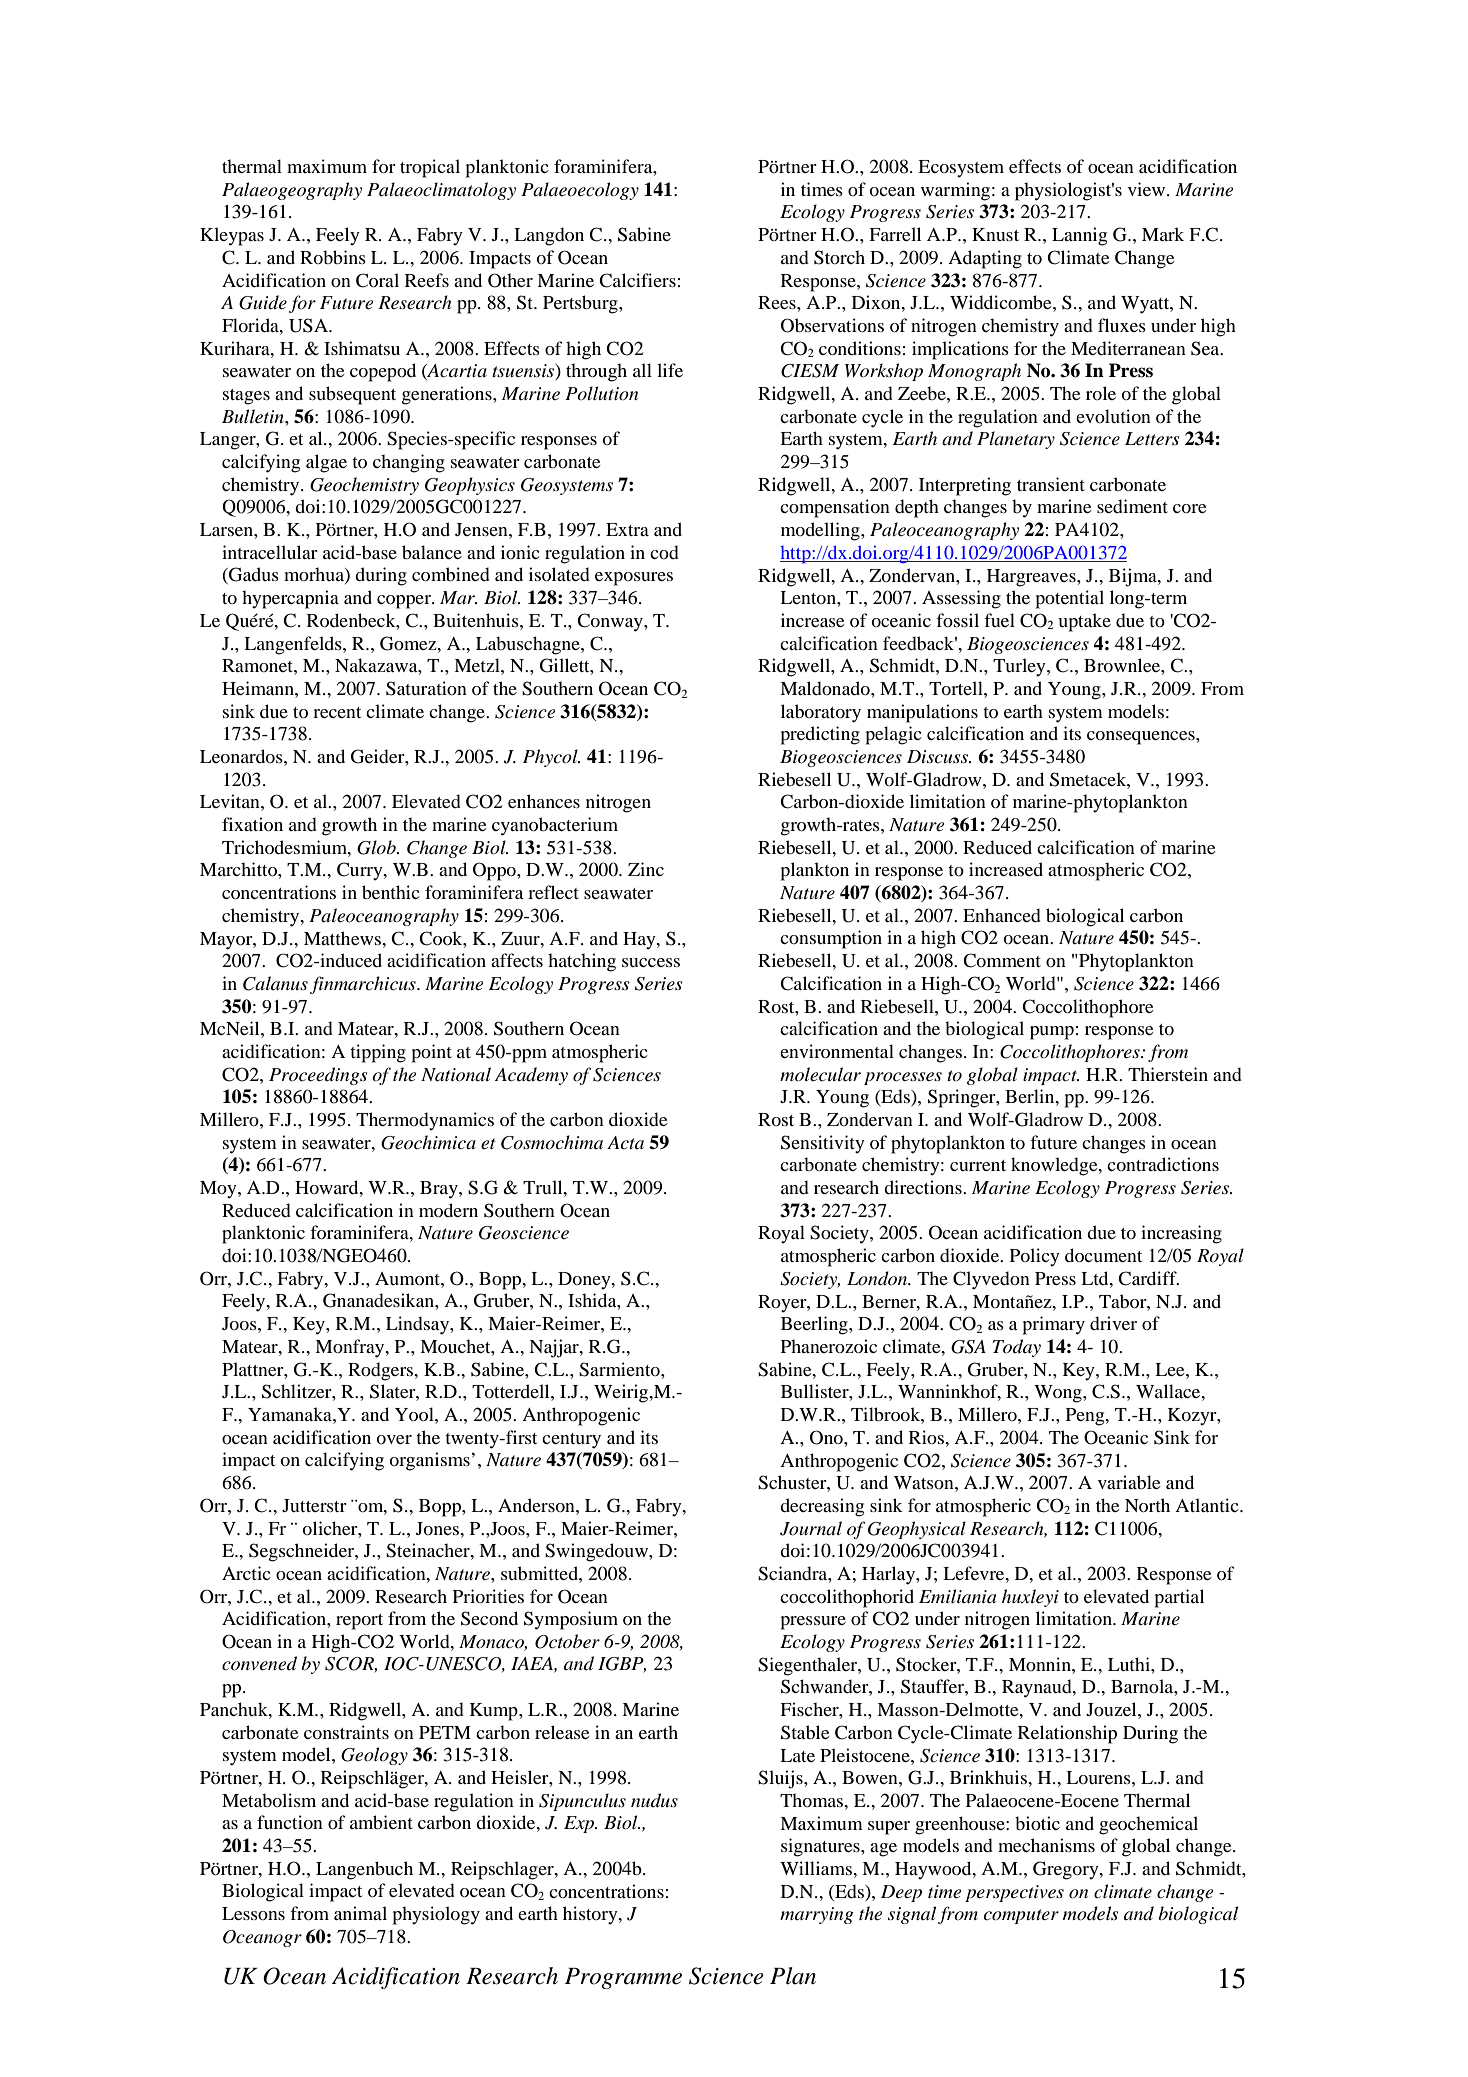 This image has width=1468, height=2077. Describe the element at coordinates (820, 1074) in the image. I see `molecular` at that location.
